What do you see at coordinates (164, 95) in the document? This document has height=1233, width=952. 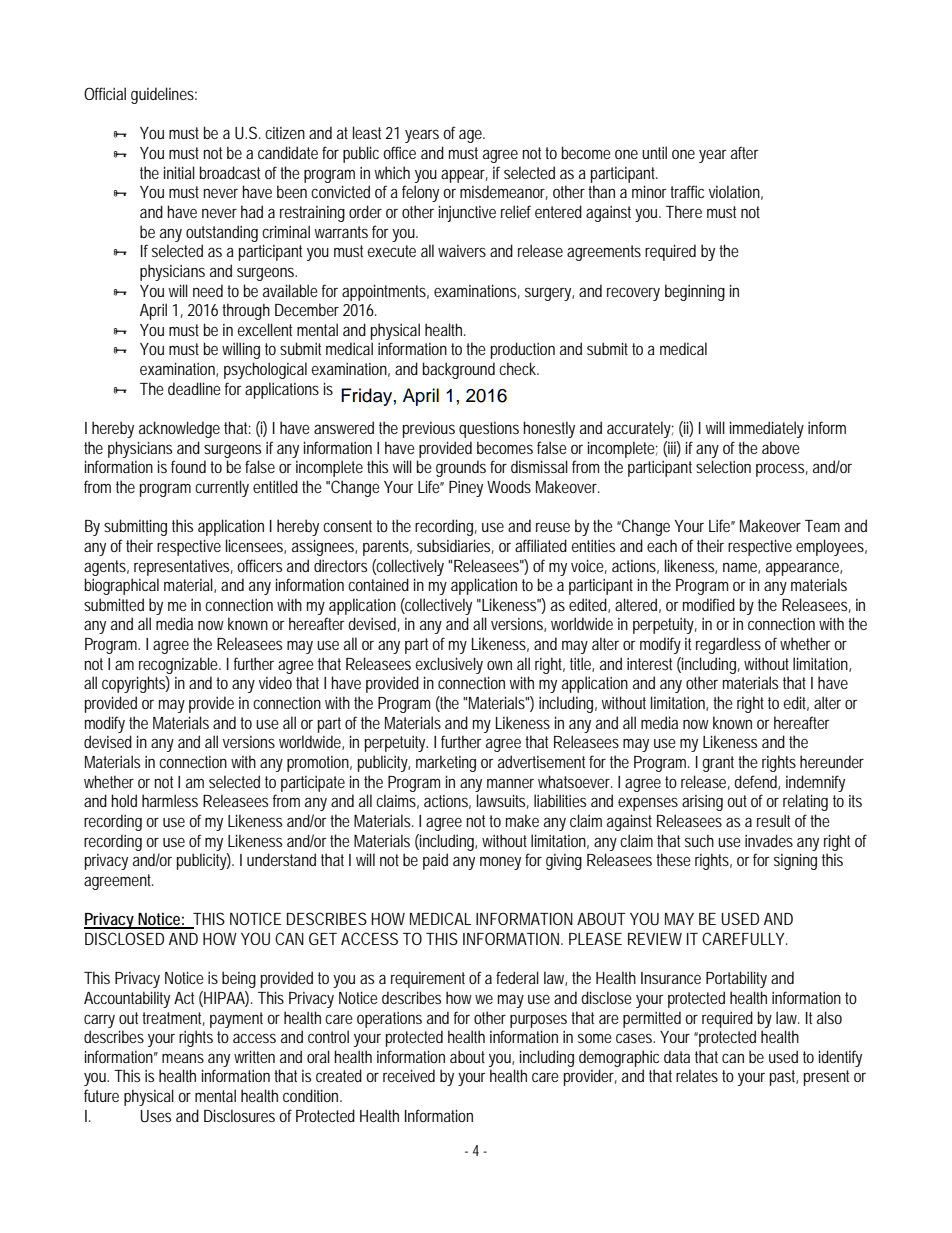 I see `guidelines` at bounding box center [164, 95].
